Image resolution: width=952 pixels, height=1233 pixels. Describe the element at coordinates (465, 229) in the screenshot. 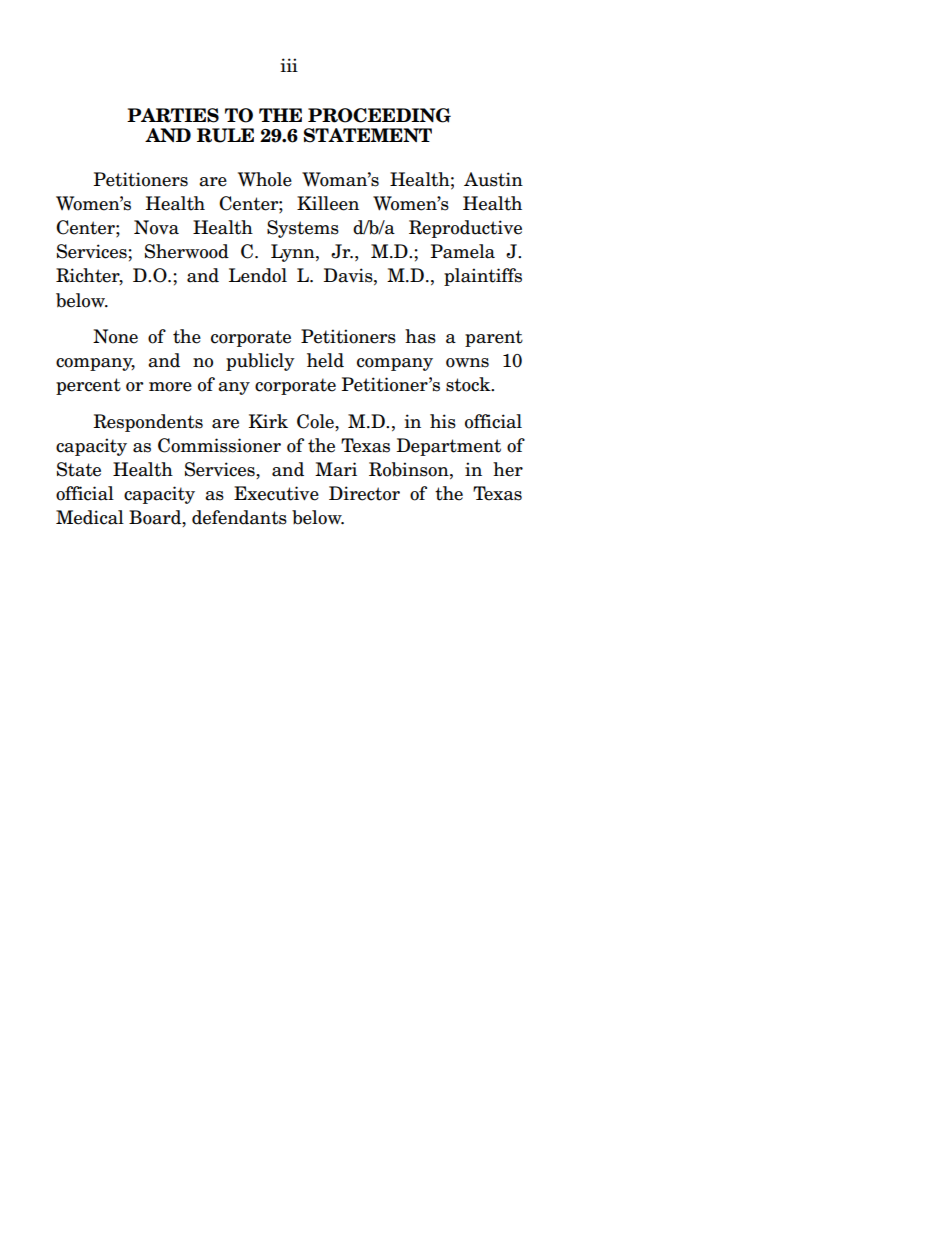

I see `Reproductive` at that location.
